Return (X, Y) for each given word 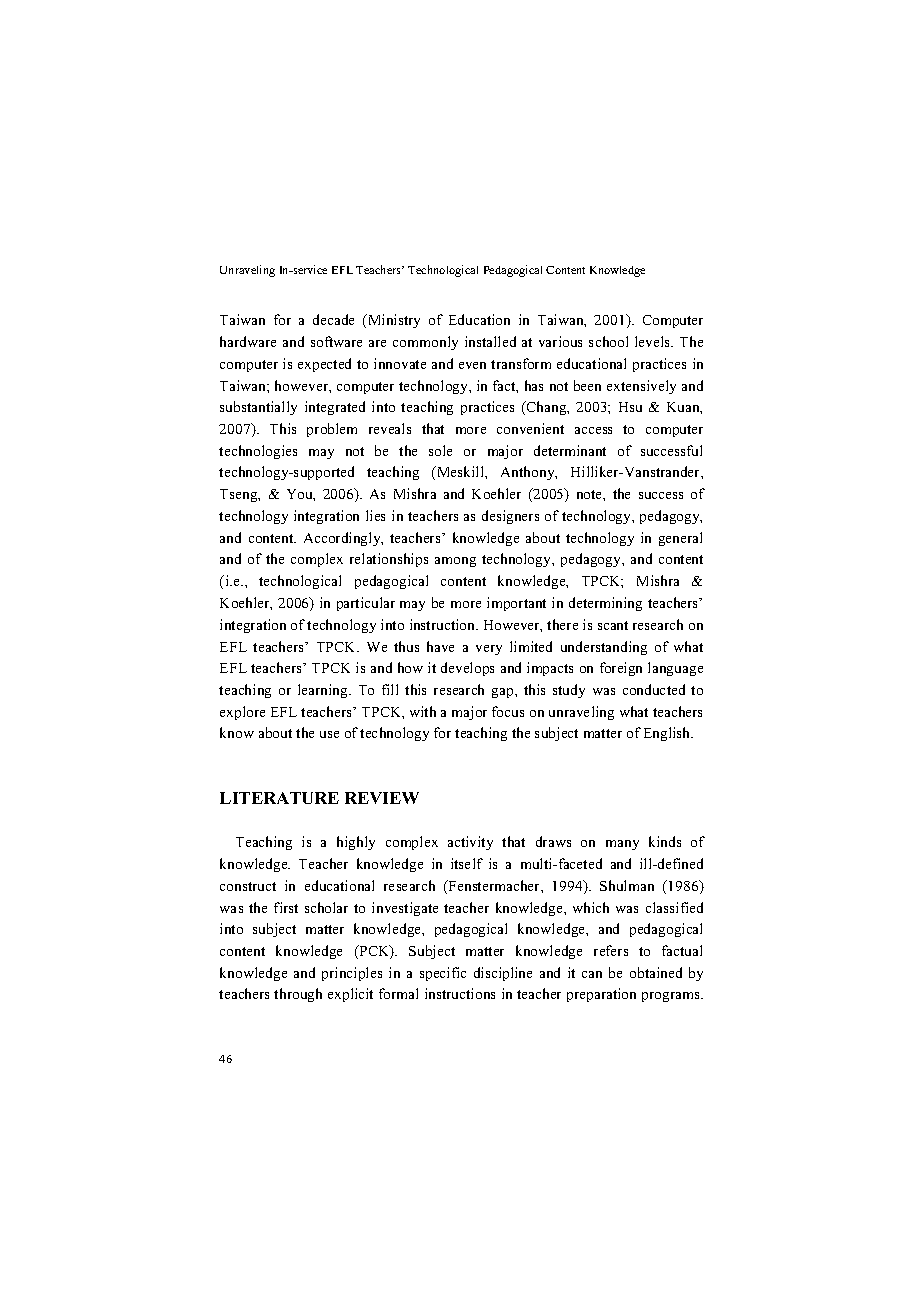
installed (490, 341)
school (608, 341)
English (668, 734)
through (298, 995)
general (680, 539)
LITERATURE (279, 798)
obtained (656, 972)
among (455, 562)
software (336, 341)
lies (375, 515)
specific (443, 974)
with (423, 711)
